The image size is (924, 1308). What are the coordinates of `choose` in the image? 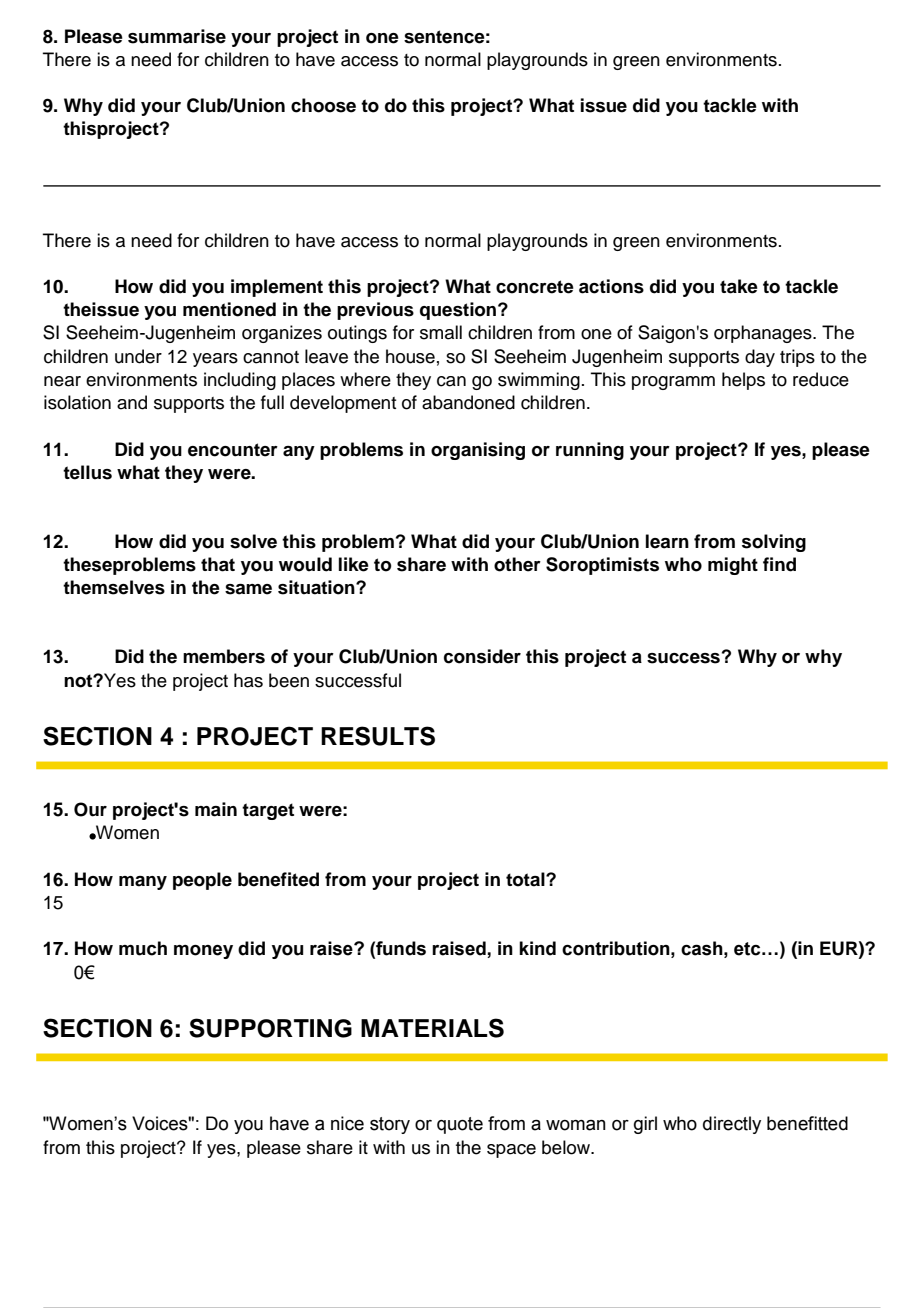 It's located at (323, 105).
